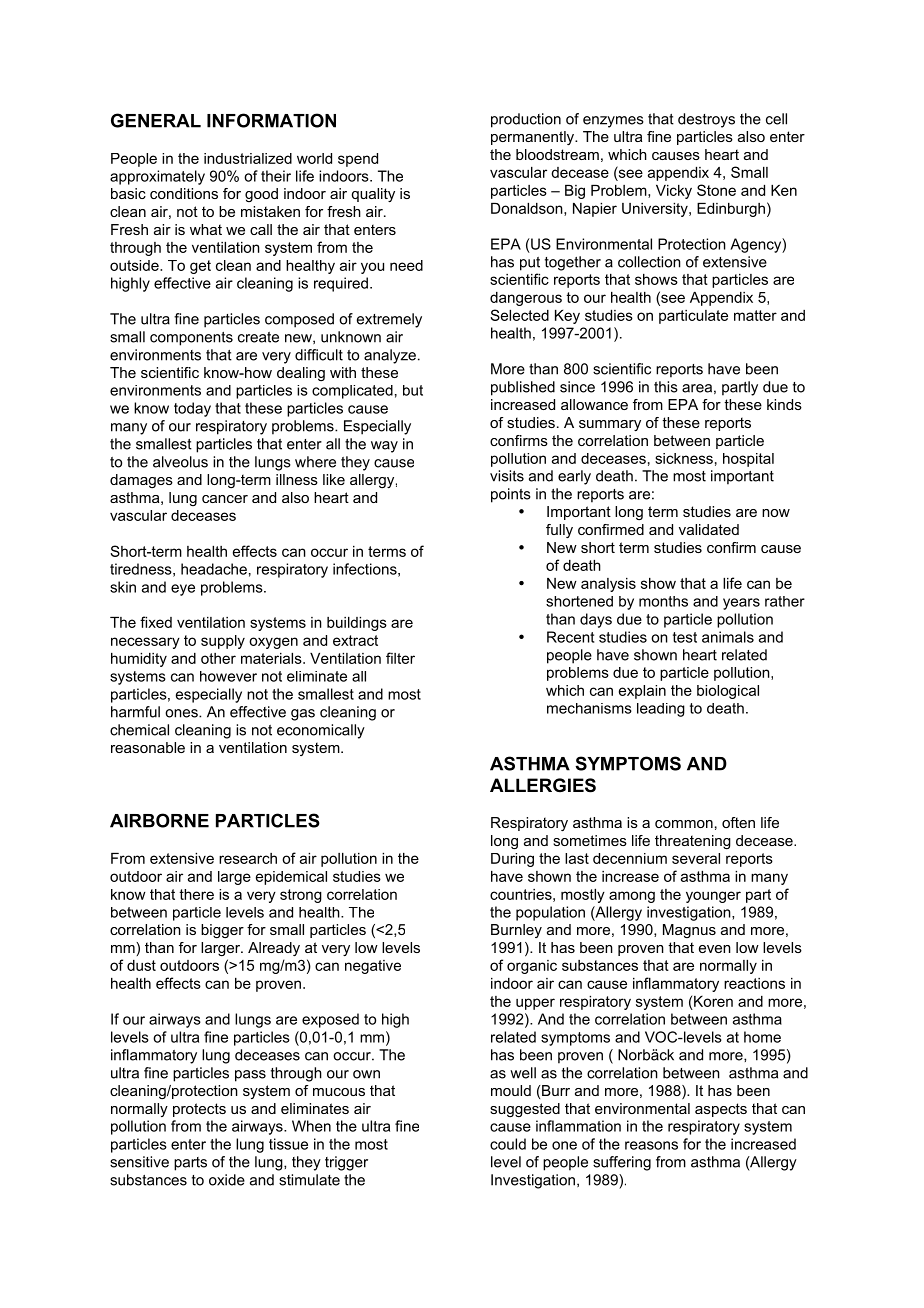 The height and width of the document is (1308, 924). What do you see at coordinates (227, 1180) in the document?
I see `oxide` at bounding box center [227, 1180].
